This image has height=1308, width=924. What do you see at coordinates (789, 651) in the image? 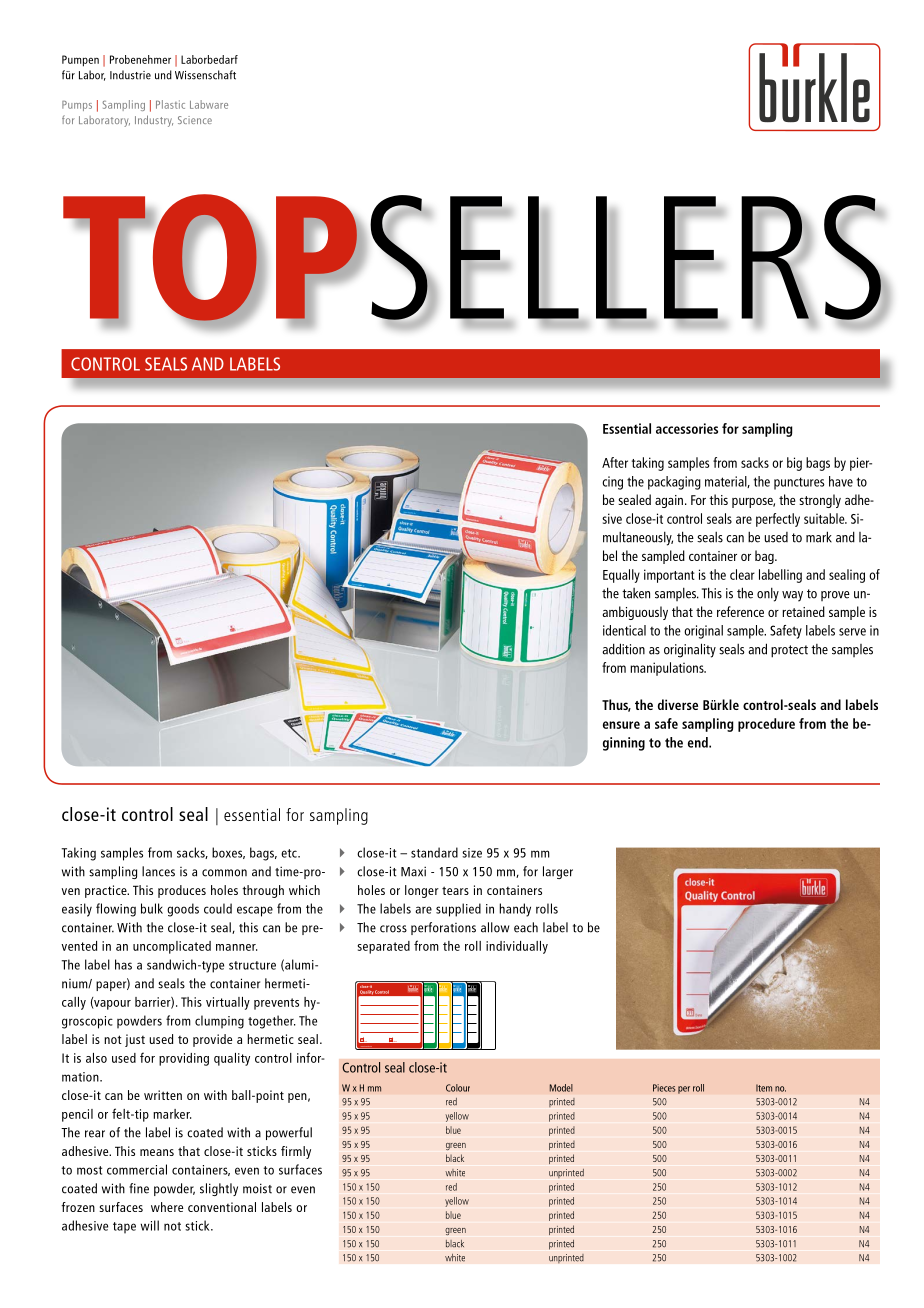
I see `protect` at bounding box center [789, 651].
